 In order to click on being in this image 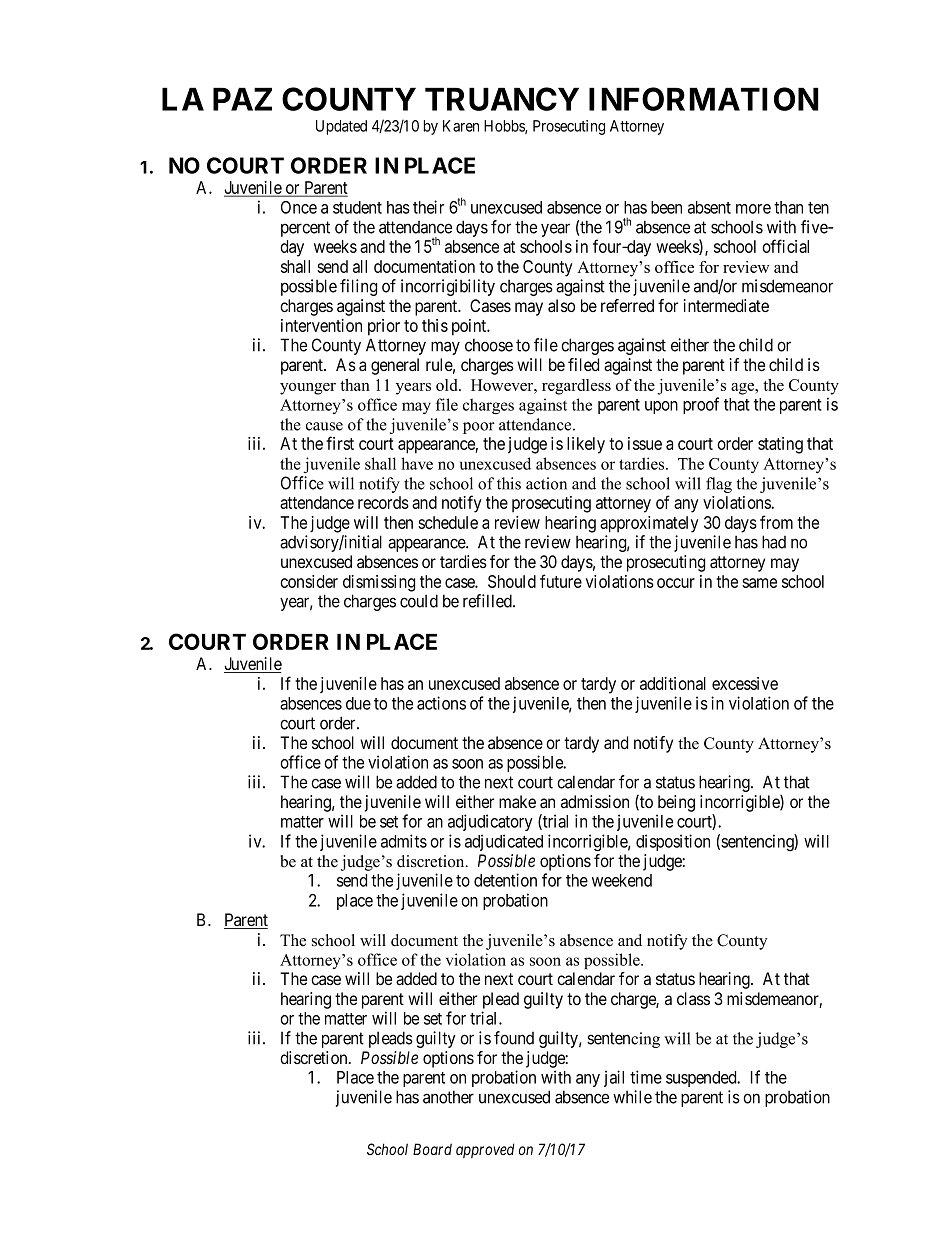, I will do `click(676, 803)`.
